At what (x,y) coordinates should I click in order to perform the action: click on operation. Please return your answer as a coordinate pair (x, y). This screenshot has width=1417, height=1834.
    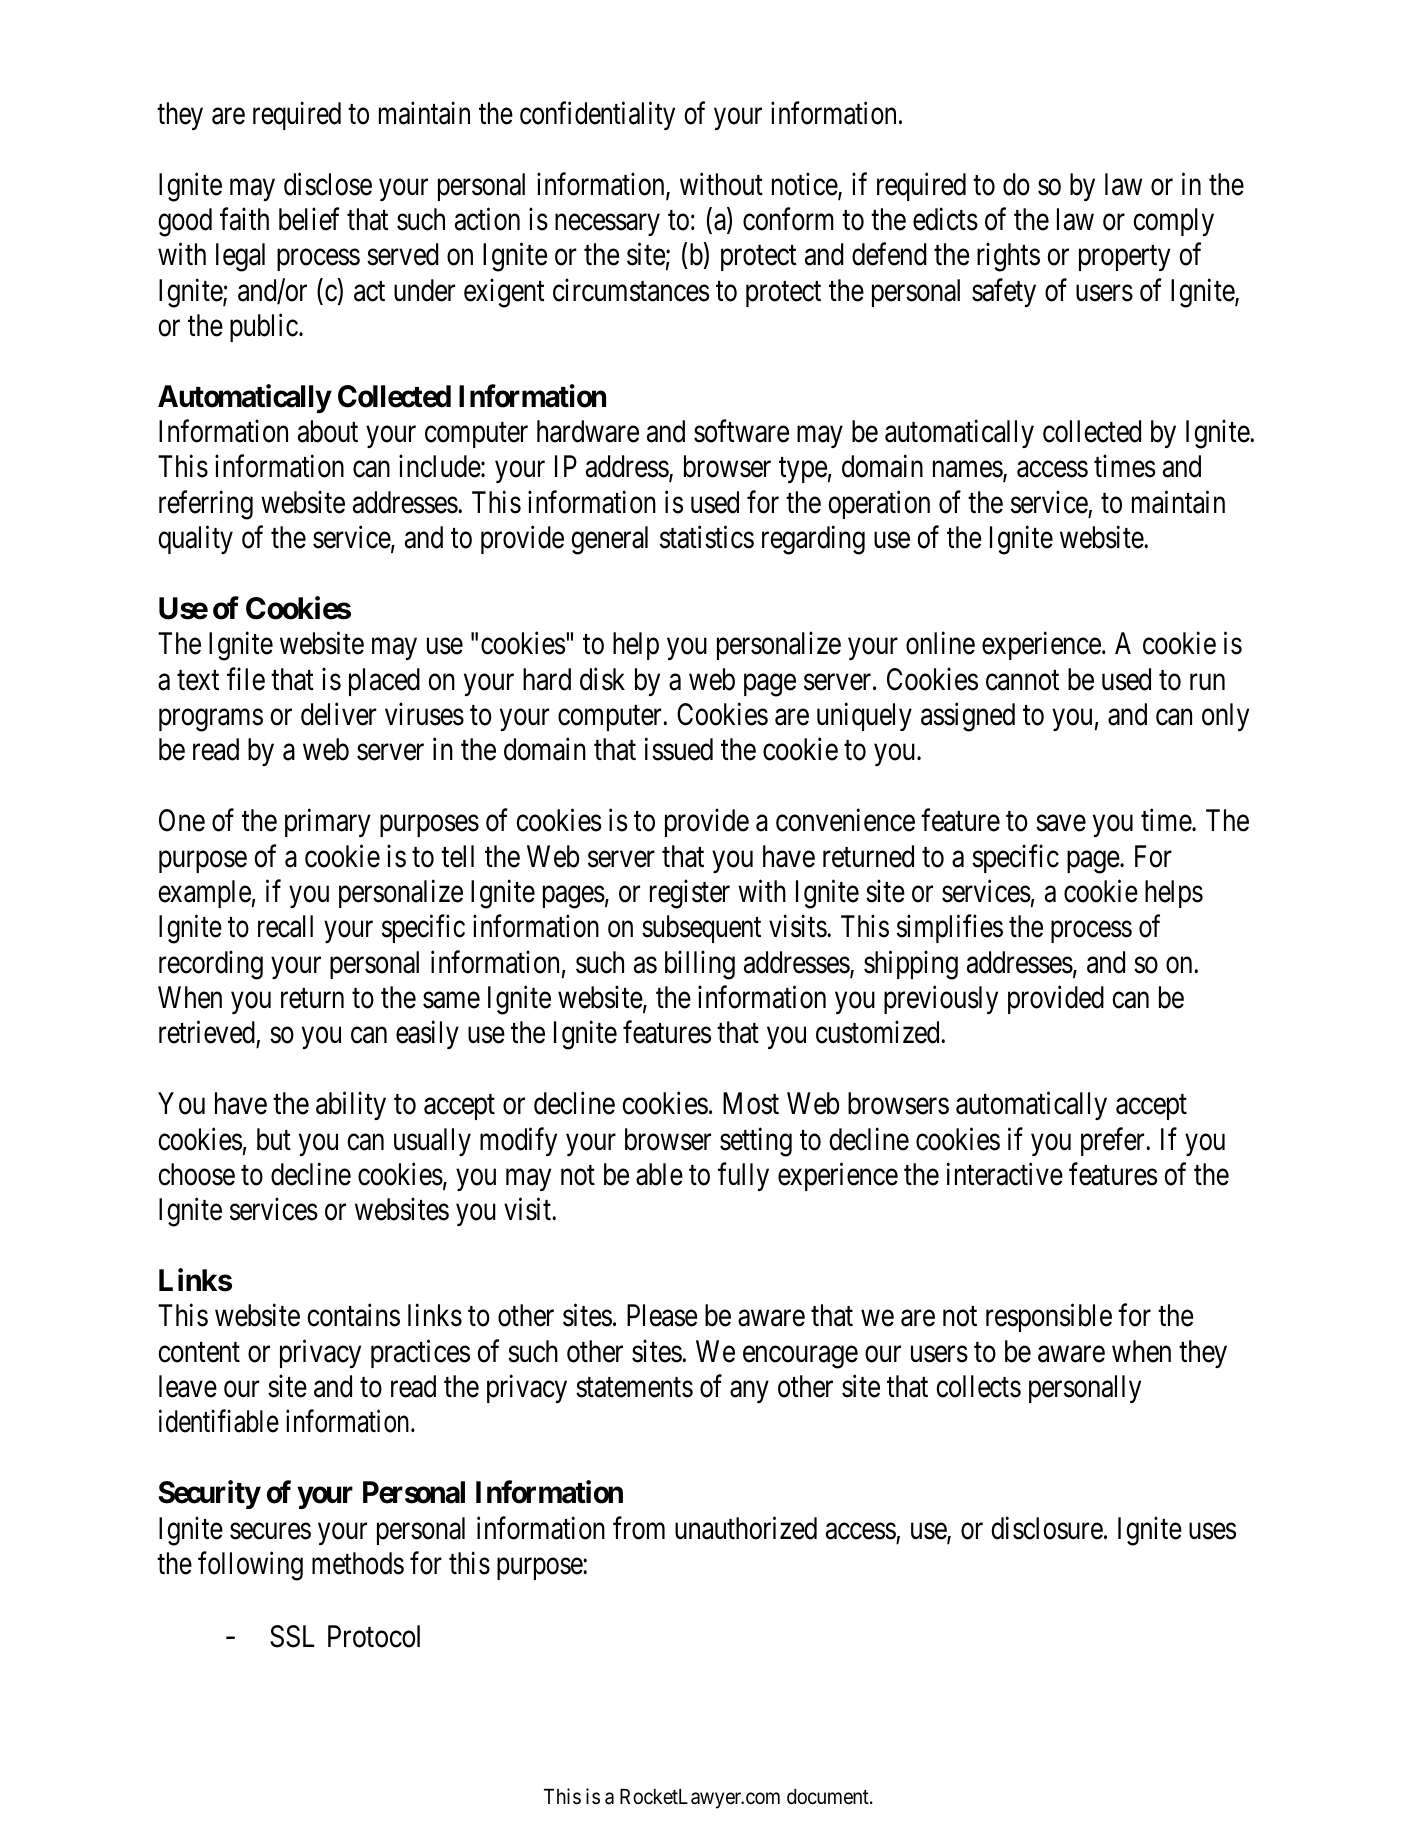
    Looking at the image, I should click on (879, 505).
